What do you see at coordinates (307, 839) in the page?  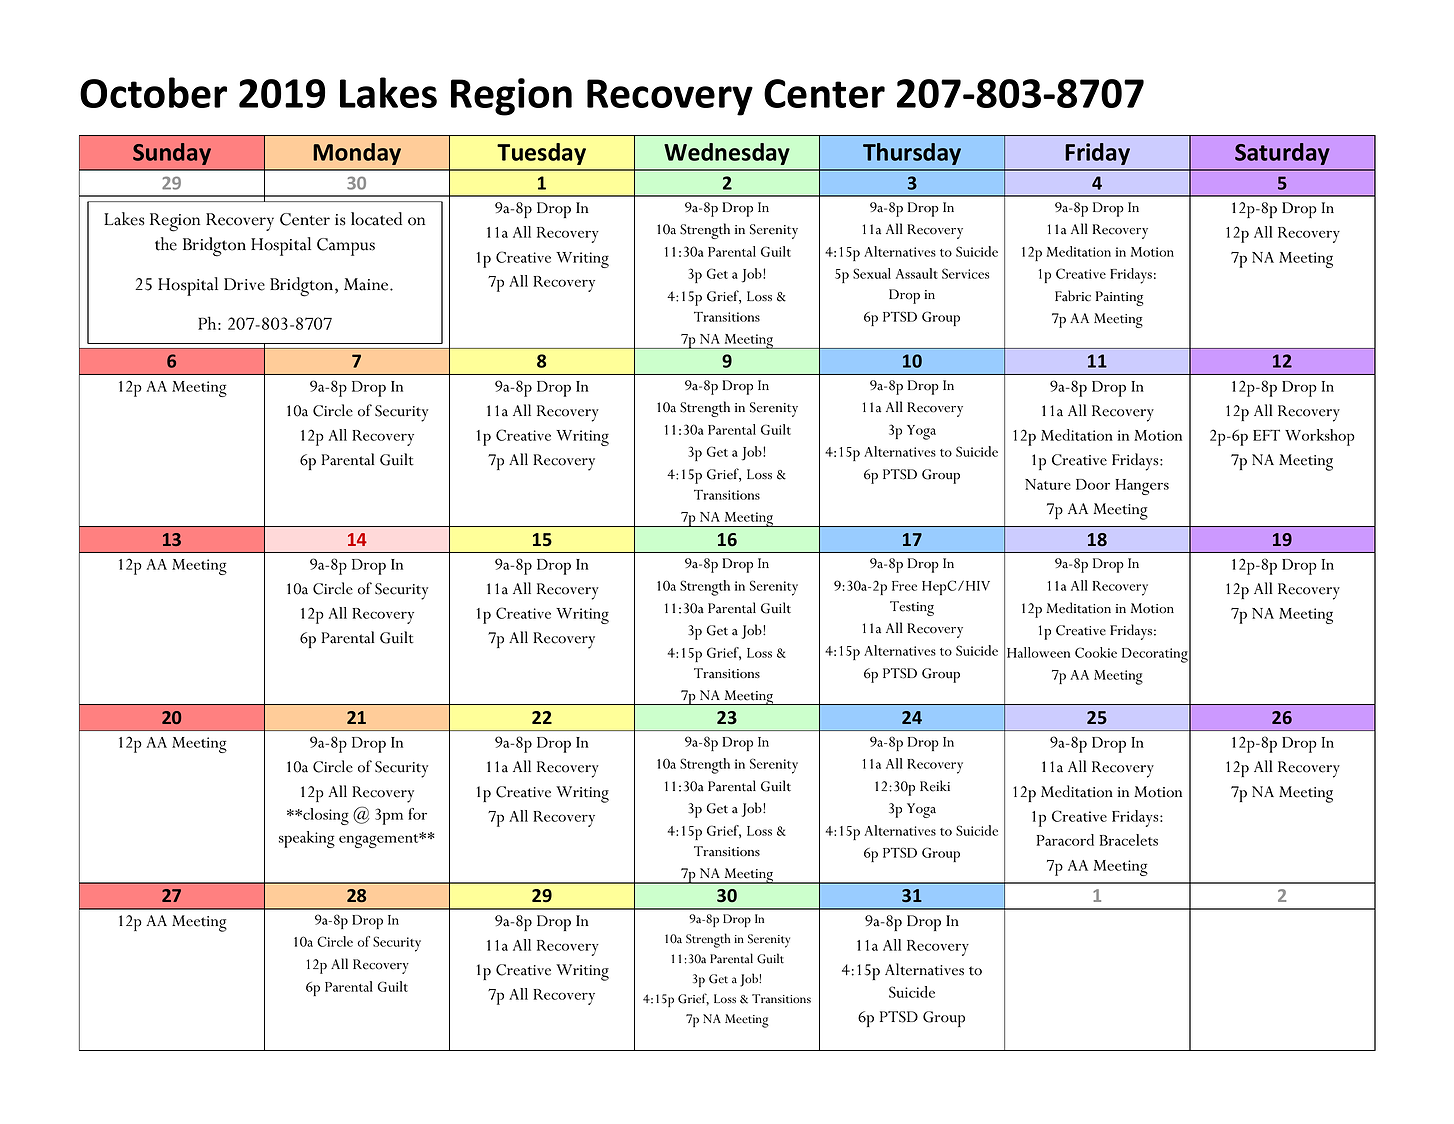 I see `speaking` at bounding box center [307, 839].
